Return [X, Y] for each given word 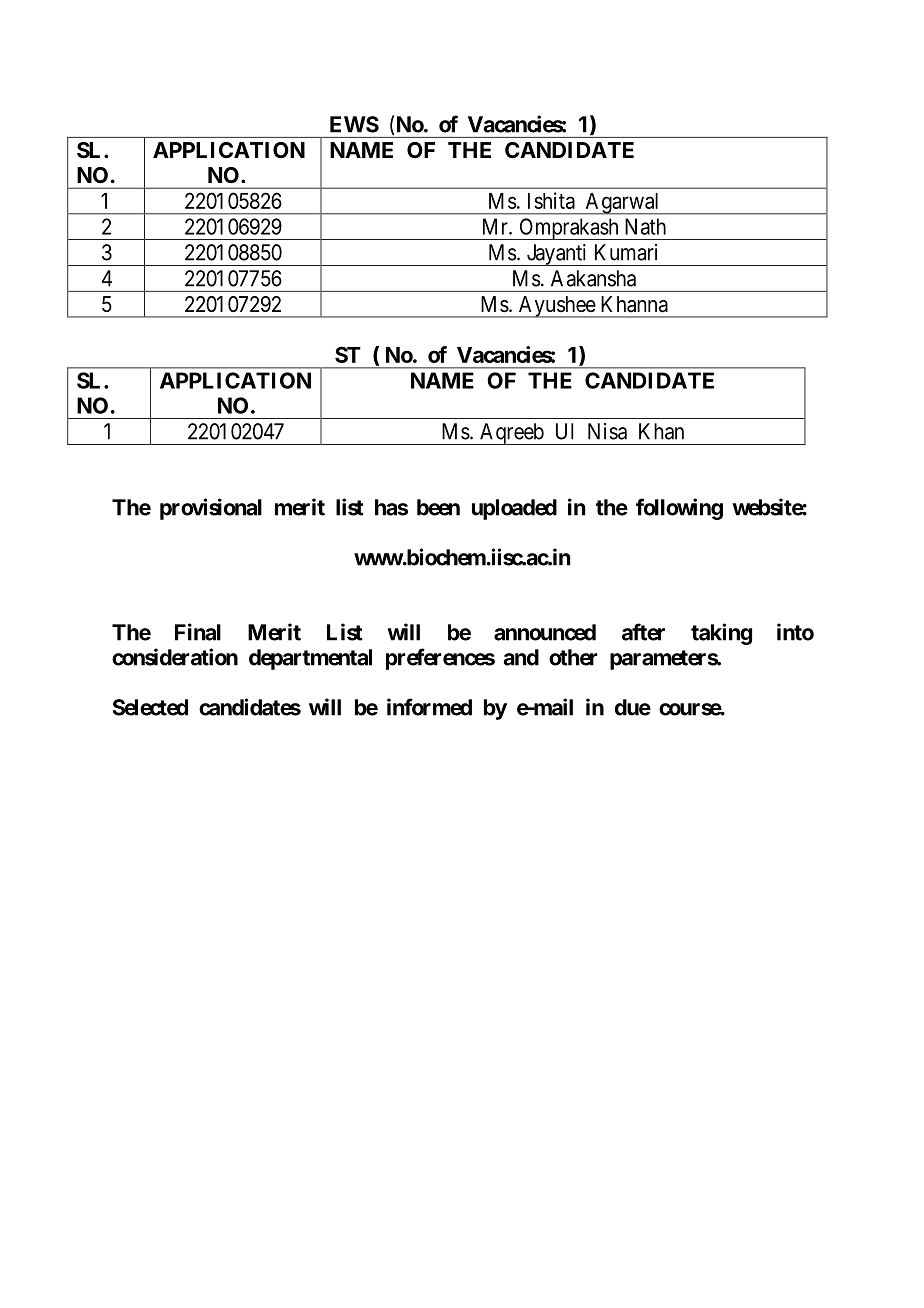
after [643, 632]
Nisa [607, 431]
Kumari [626, 252]
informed [429, 707]
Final [198, 632]
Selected [150, 707]
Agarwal [622, 204]
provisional [211, 509]
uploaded [514, 509]
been [438, 507]
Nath [645, 226]
